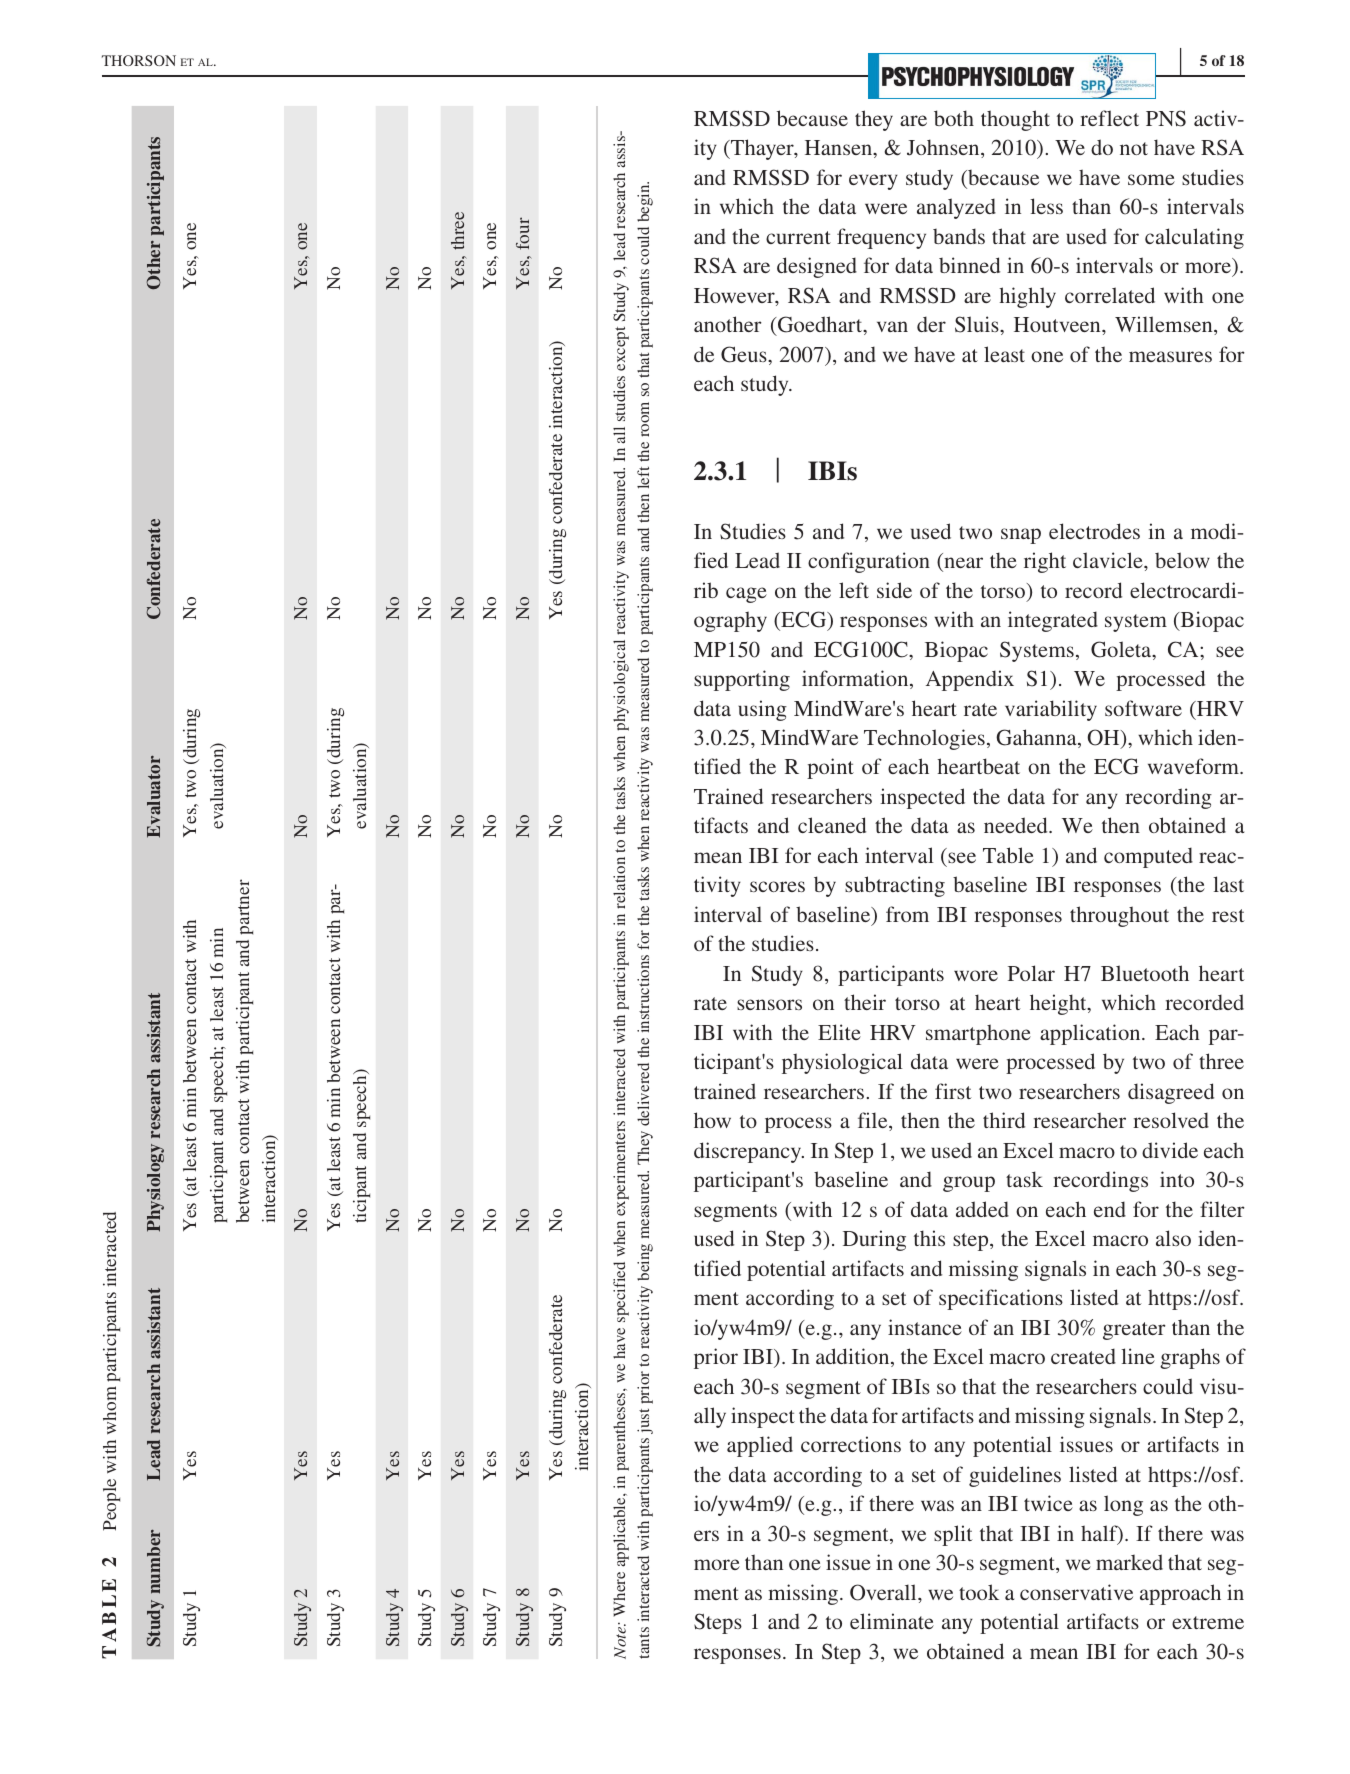  Describe the element at coordinates (798, 237) in the screenshot. I see `current` at that location.
